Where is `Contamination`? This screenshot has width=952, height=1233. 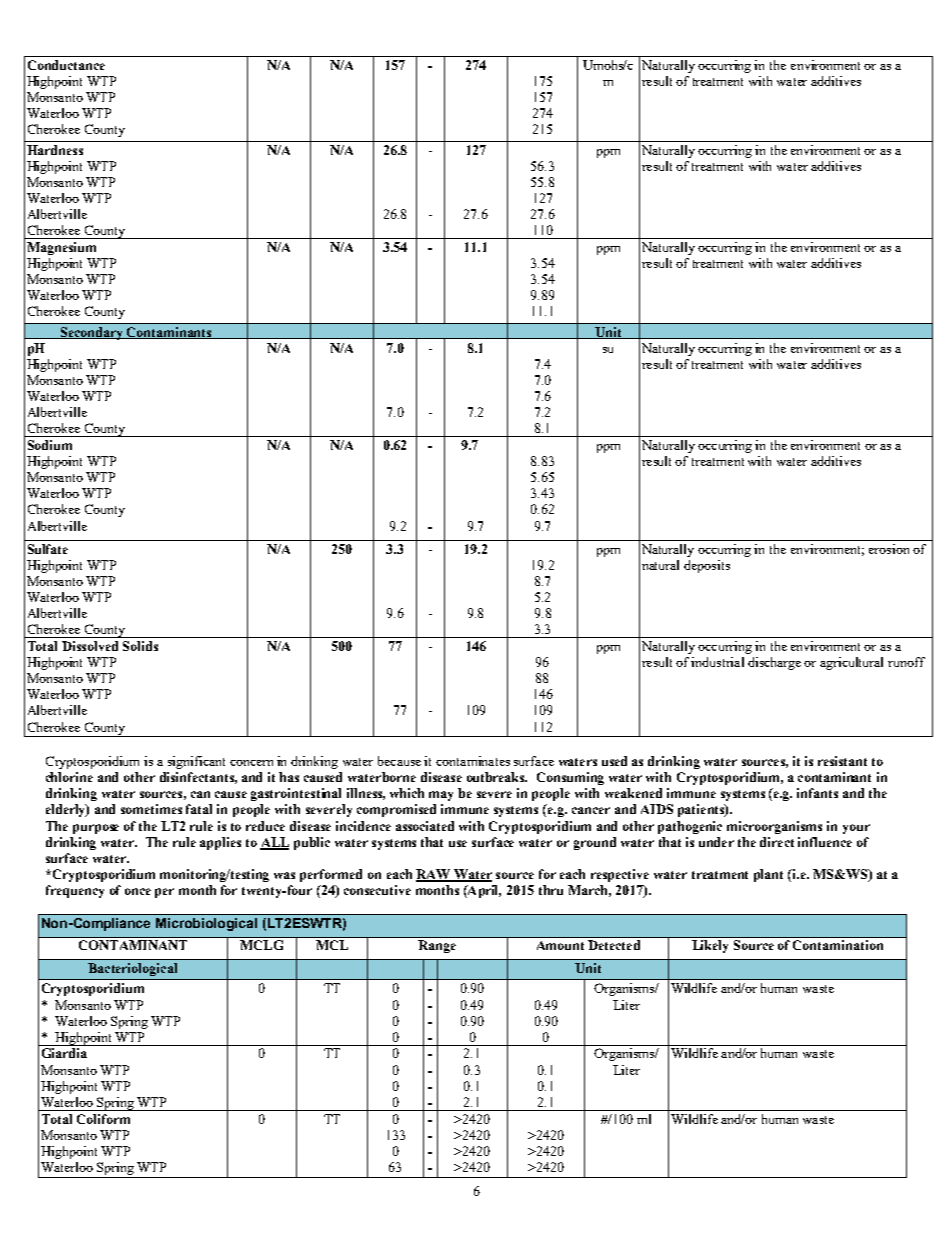
Contamination is located at coordinates (838, 945).
